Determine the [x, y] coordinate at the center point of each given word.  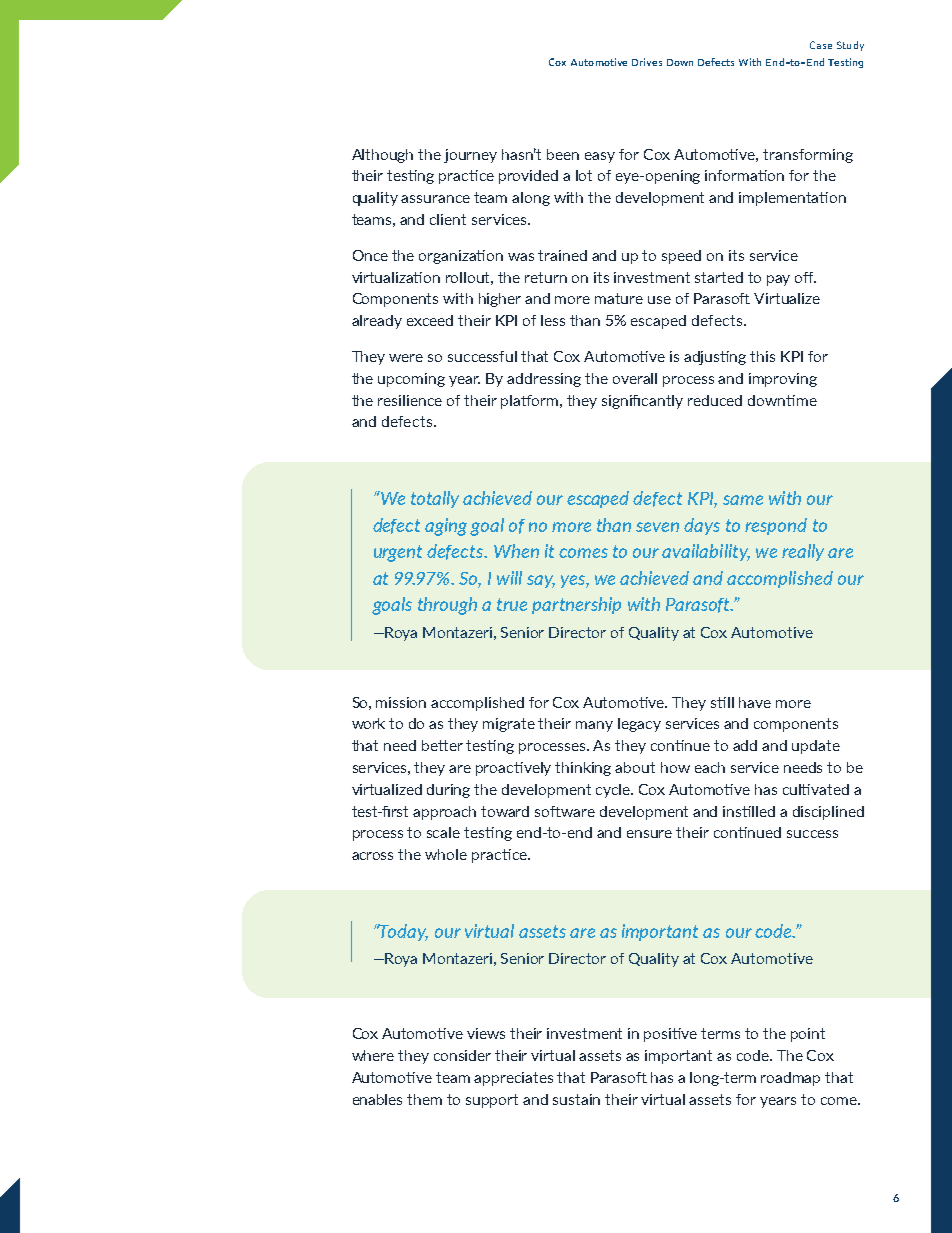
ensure [649, 834]
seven [657, 527]
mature [619, 298]
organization [461, 257]
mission [401, 702]
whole [446, 854]
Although [382, 156]
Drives [647, 62]
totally [435, 499]
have [755, 702]
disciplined [828, 813]
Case [821, 45]
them [424, 1099]
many [594, 726]
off [805, 277]
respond [776, 526]
